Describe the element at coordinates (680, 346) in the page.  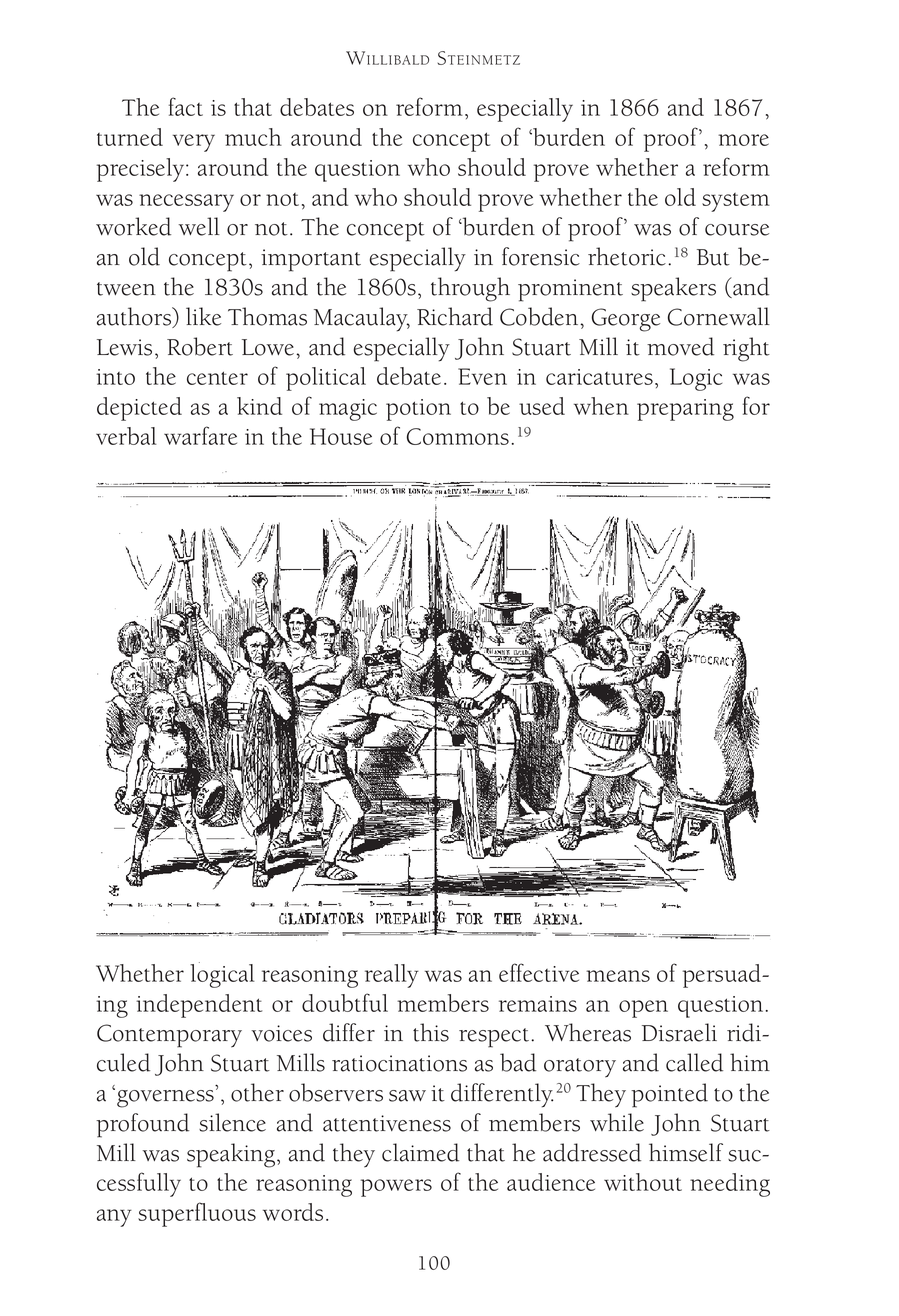
I see `moved` at that location.
